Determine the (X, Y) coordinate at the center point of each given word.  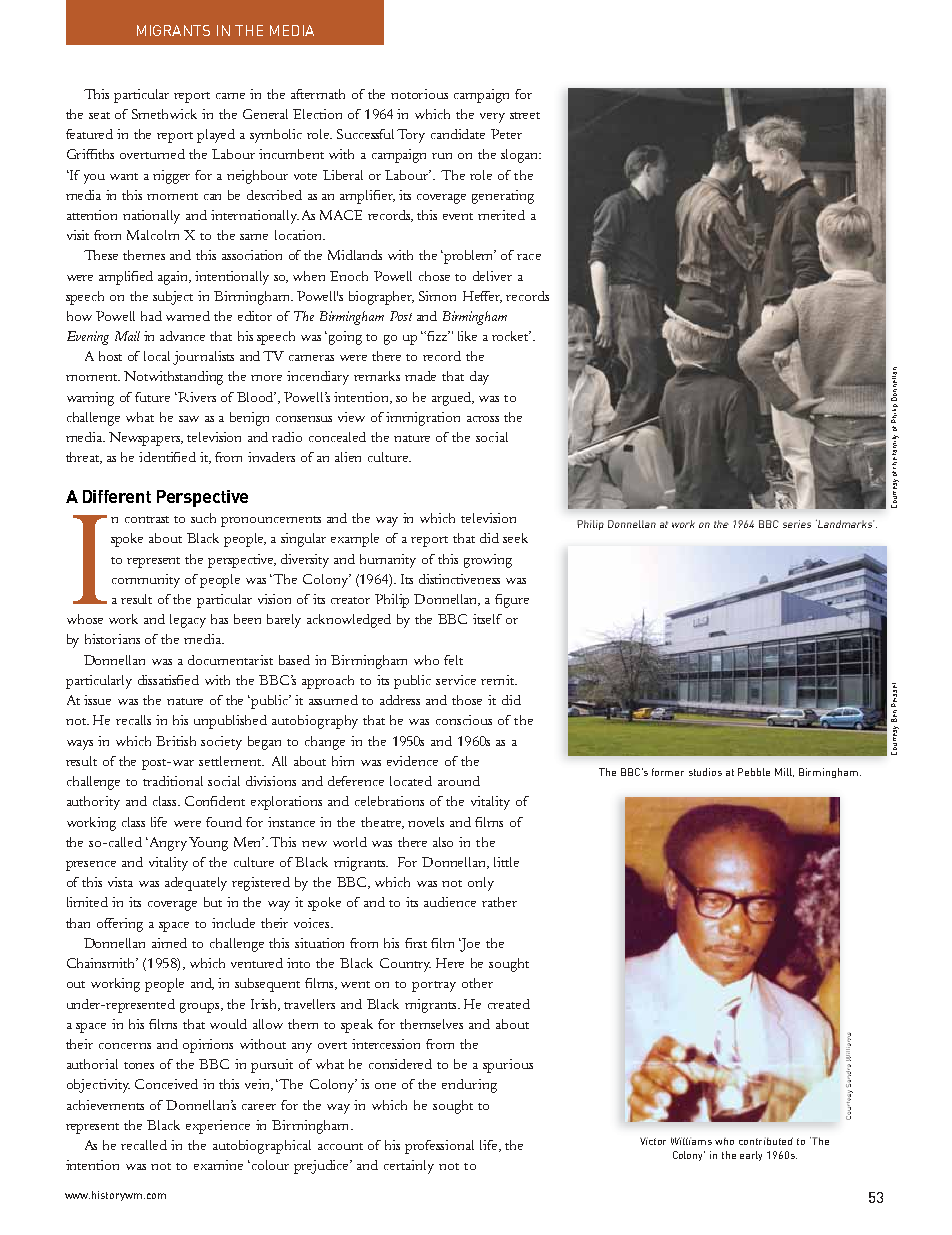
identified (167, 457)
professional (439, 1147)
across (483, 419)
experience (218, 1127)
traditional (173, 781)
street (525, 115)
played (216, 136)
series (797, 524)
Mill (784, 772)
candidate (458, 134)
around (459, 781)
